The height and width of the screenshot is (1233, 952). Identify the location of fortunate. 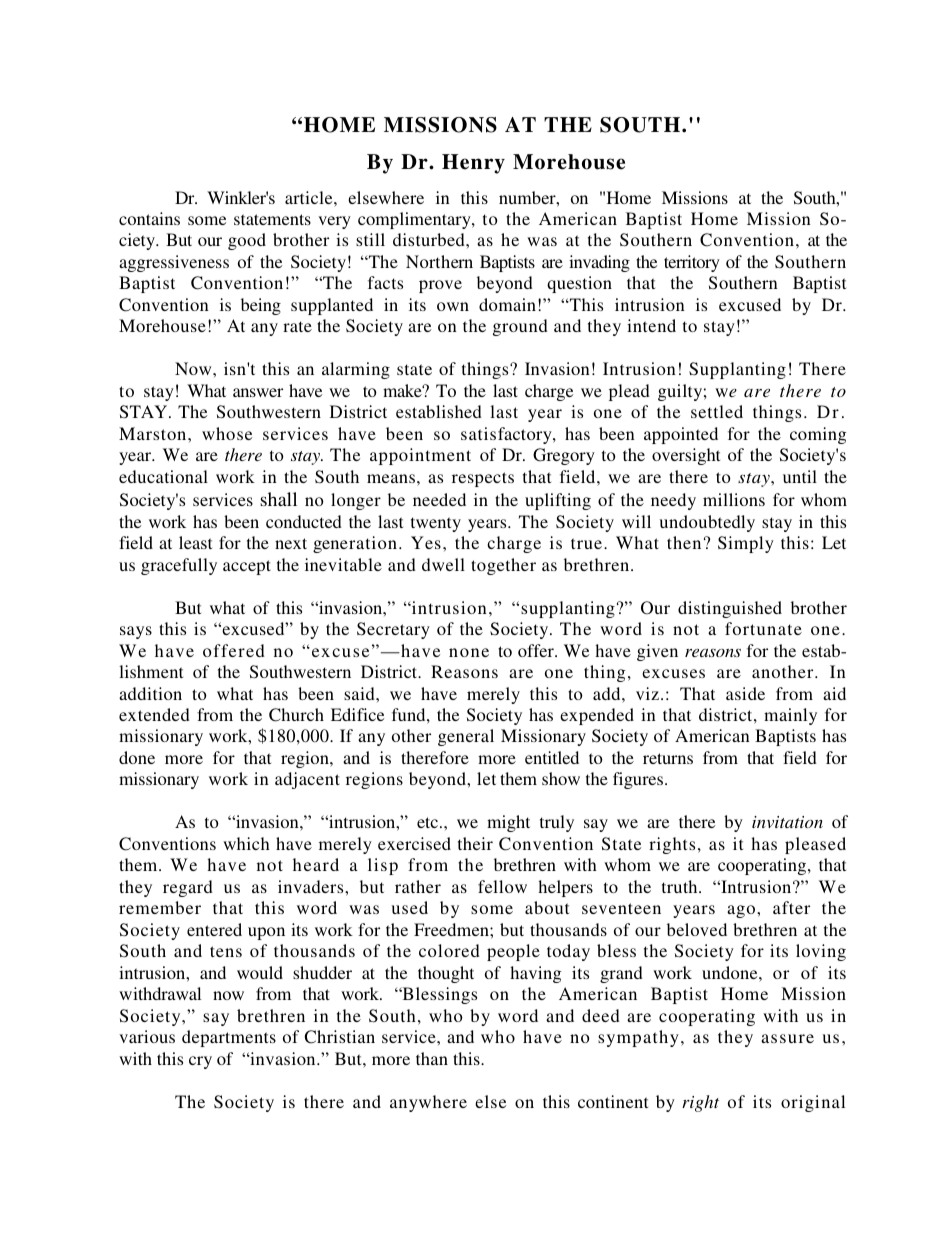
(763, 628).
